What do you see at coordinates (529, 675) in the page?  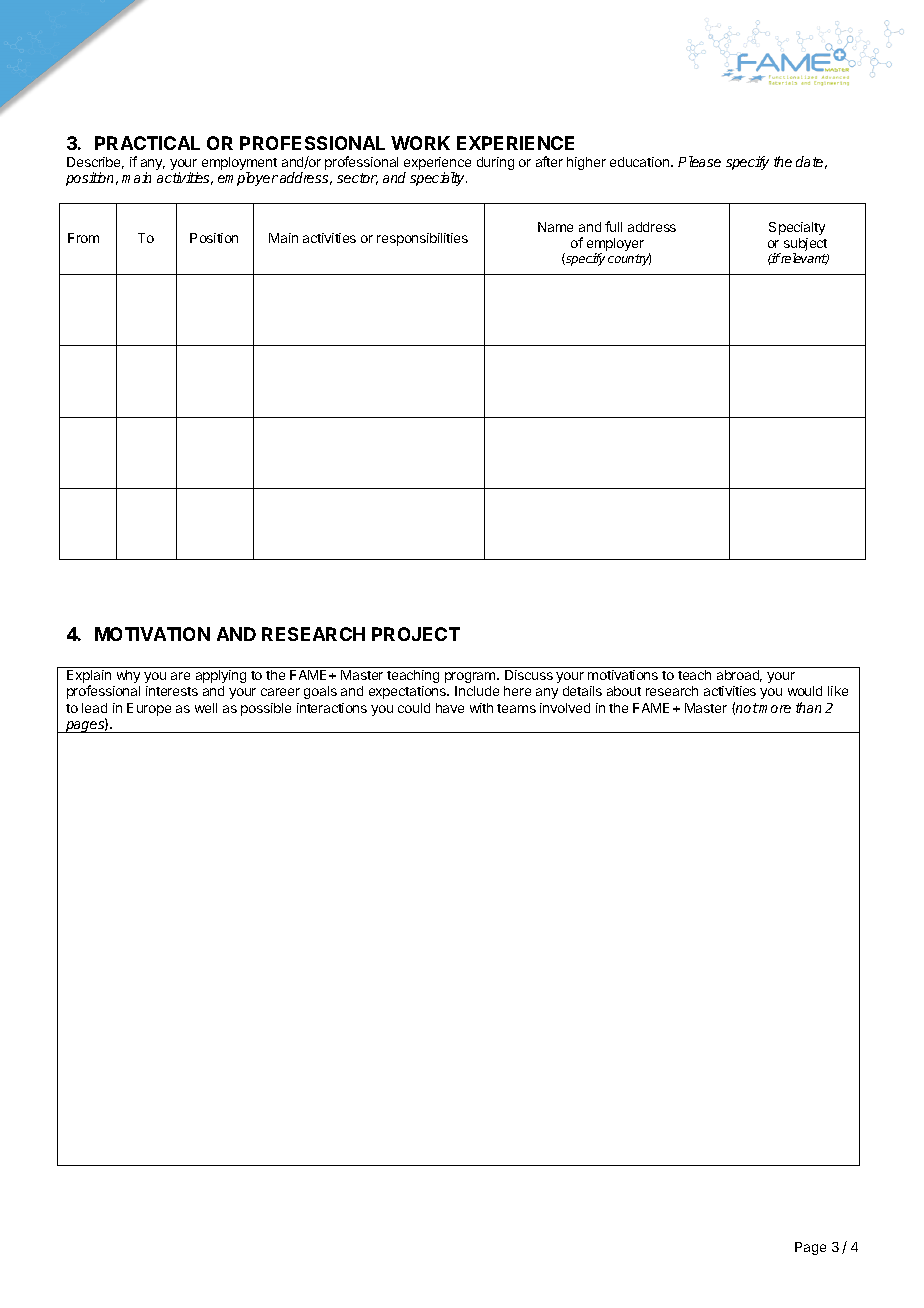 I see `Discuss` at bounding box center [529, 675].
